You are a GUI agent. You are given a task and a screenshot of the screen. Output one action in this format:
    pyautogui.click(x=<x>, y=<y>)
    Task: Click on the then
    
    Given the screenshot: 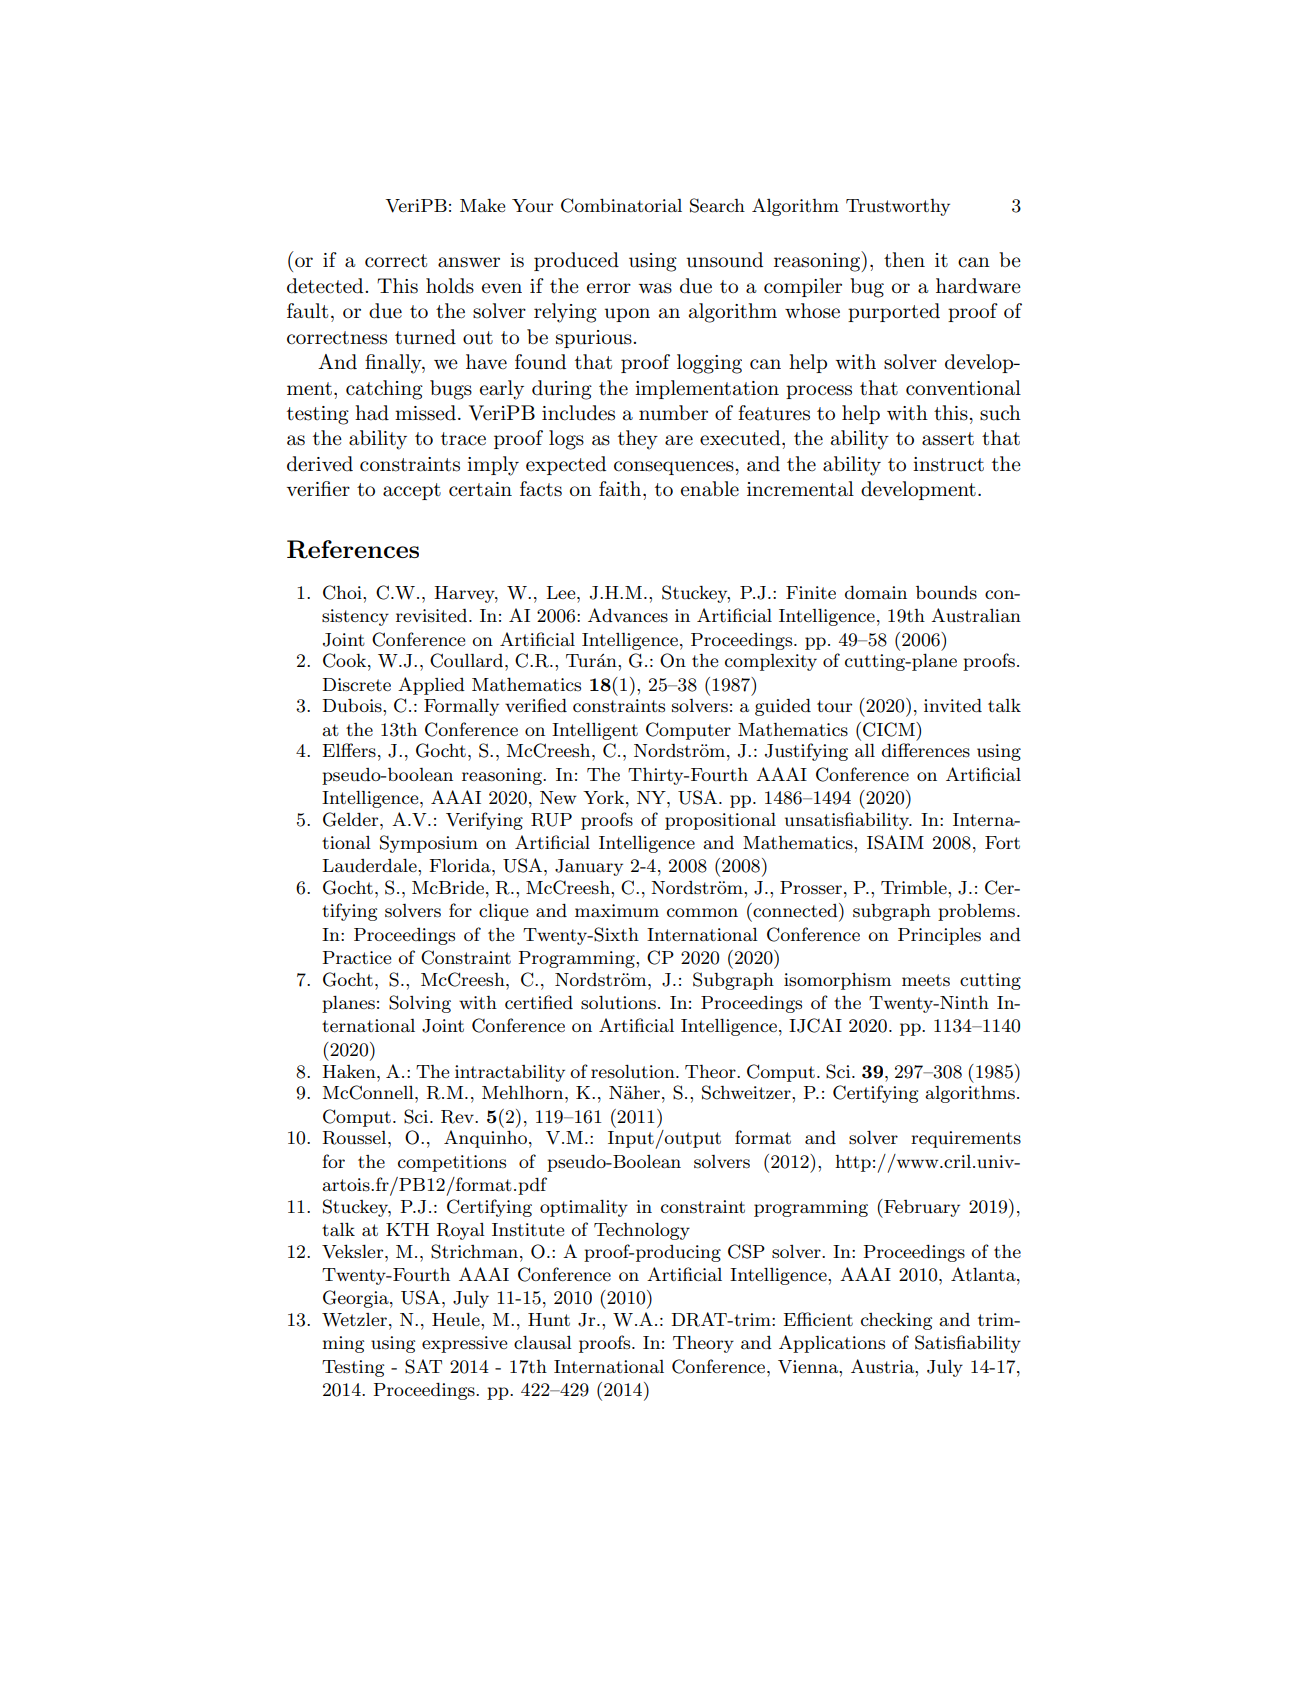 What is the action you would take?
    pyautogui.click(x=904, y=260)
